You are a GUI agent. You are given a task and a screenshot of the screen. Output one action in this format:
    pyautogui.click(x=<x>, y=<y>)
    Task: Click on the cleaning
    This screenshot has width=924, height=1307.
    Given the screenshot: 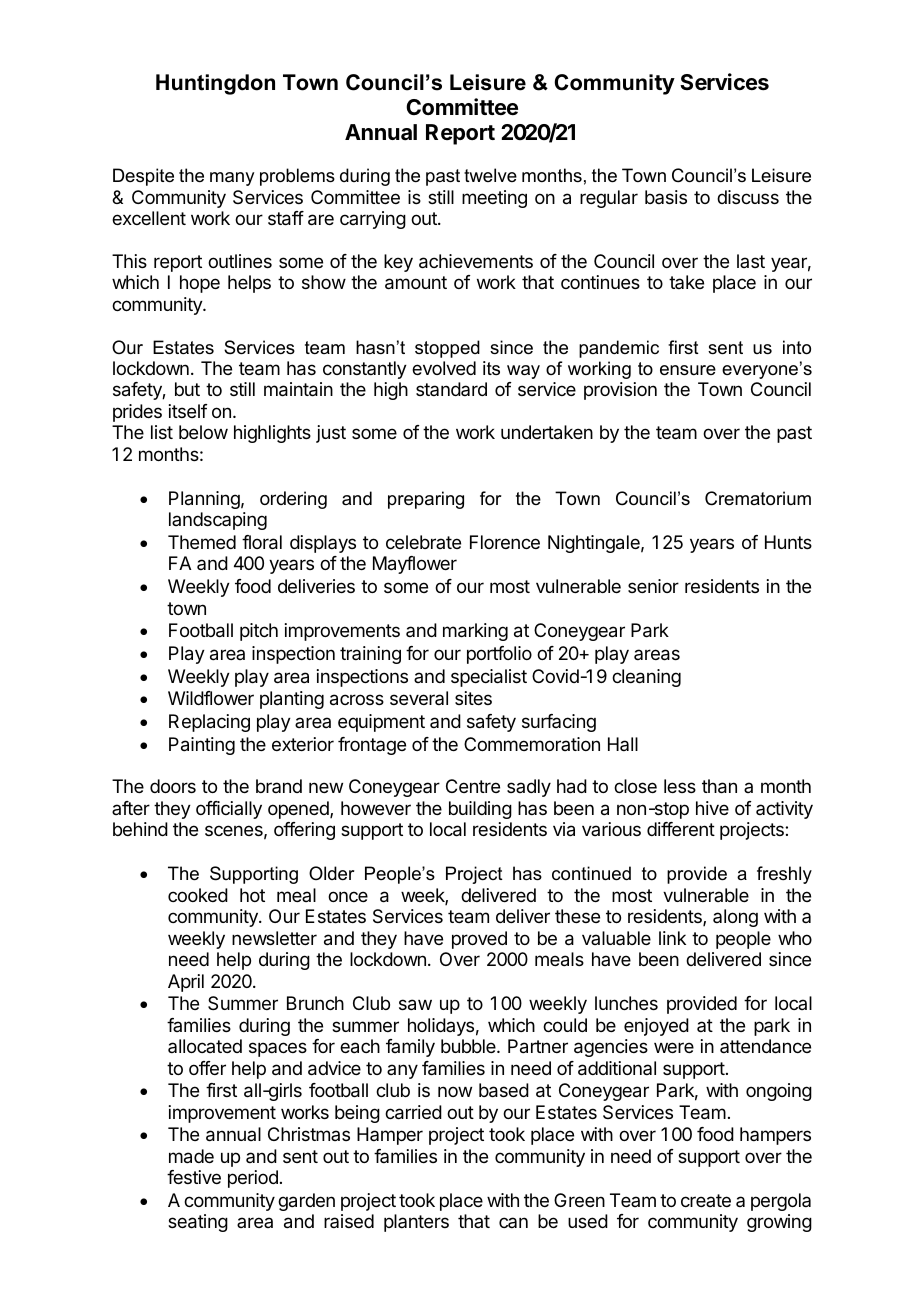 What is the action you would take?
    pyautogui.click(x=646, y=678)
